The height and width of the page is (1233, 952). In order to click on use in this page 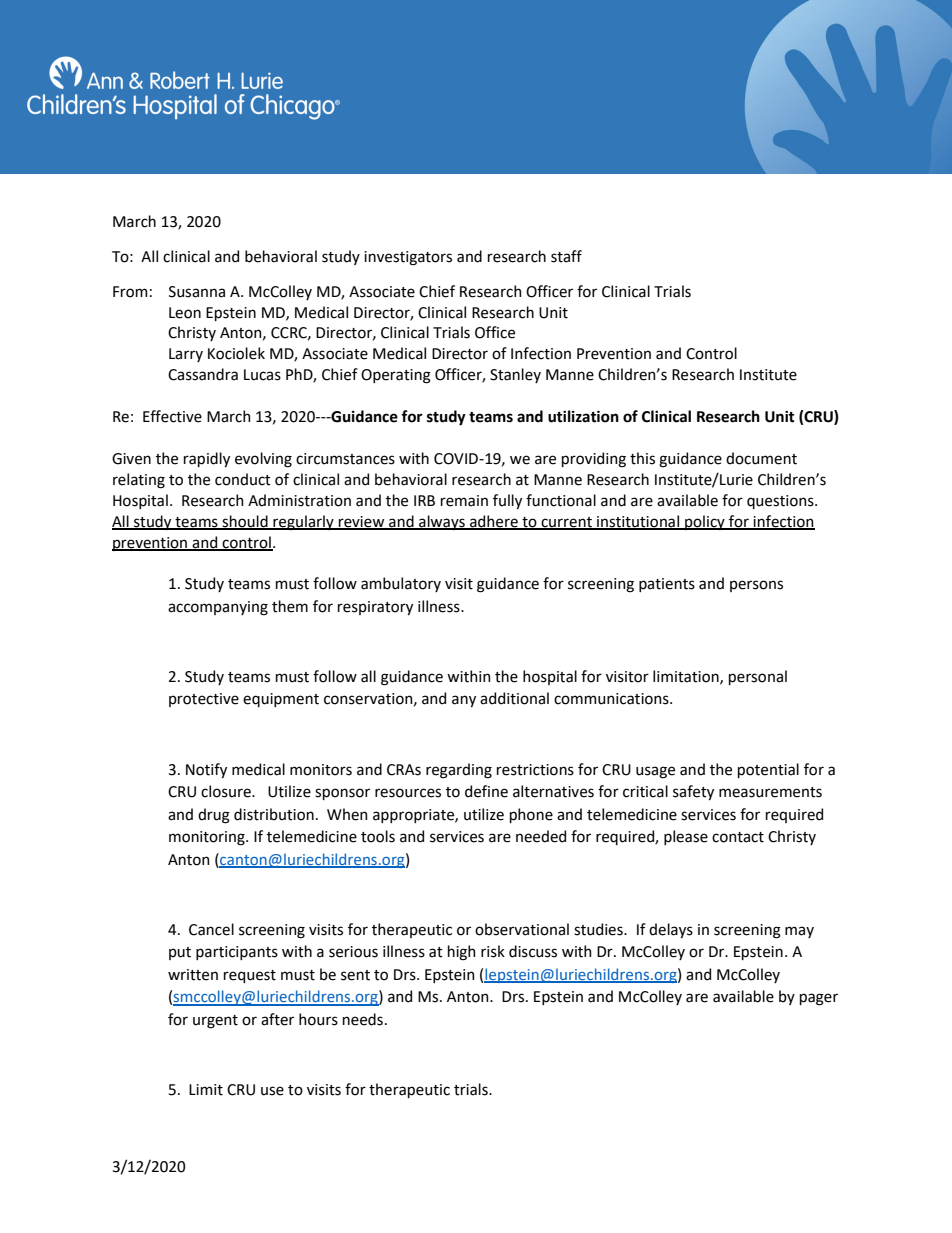, I will do `click(272, 1091)`.
